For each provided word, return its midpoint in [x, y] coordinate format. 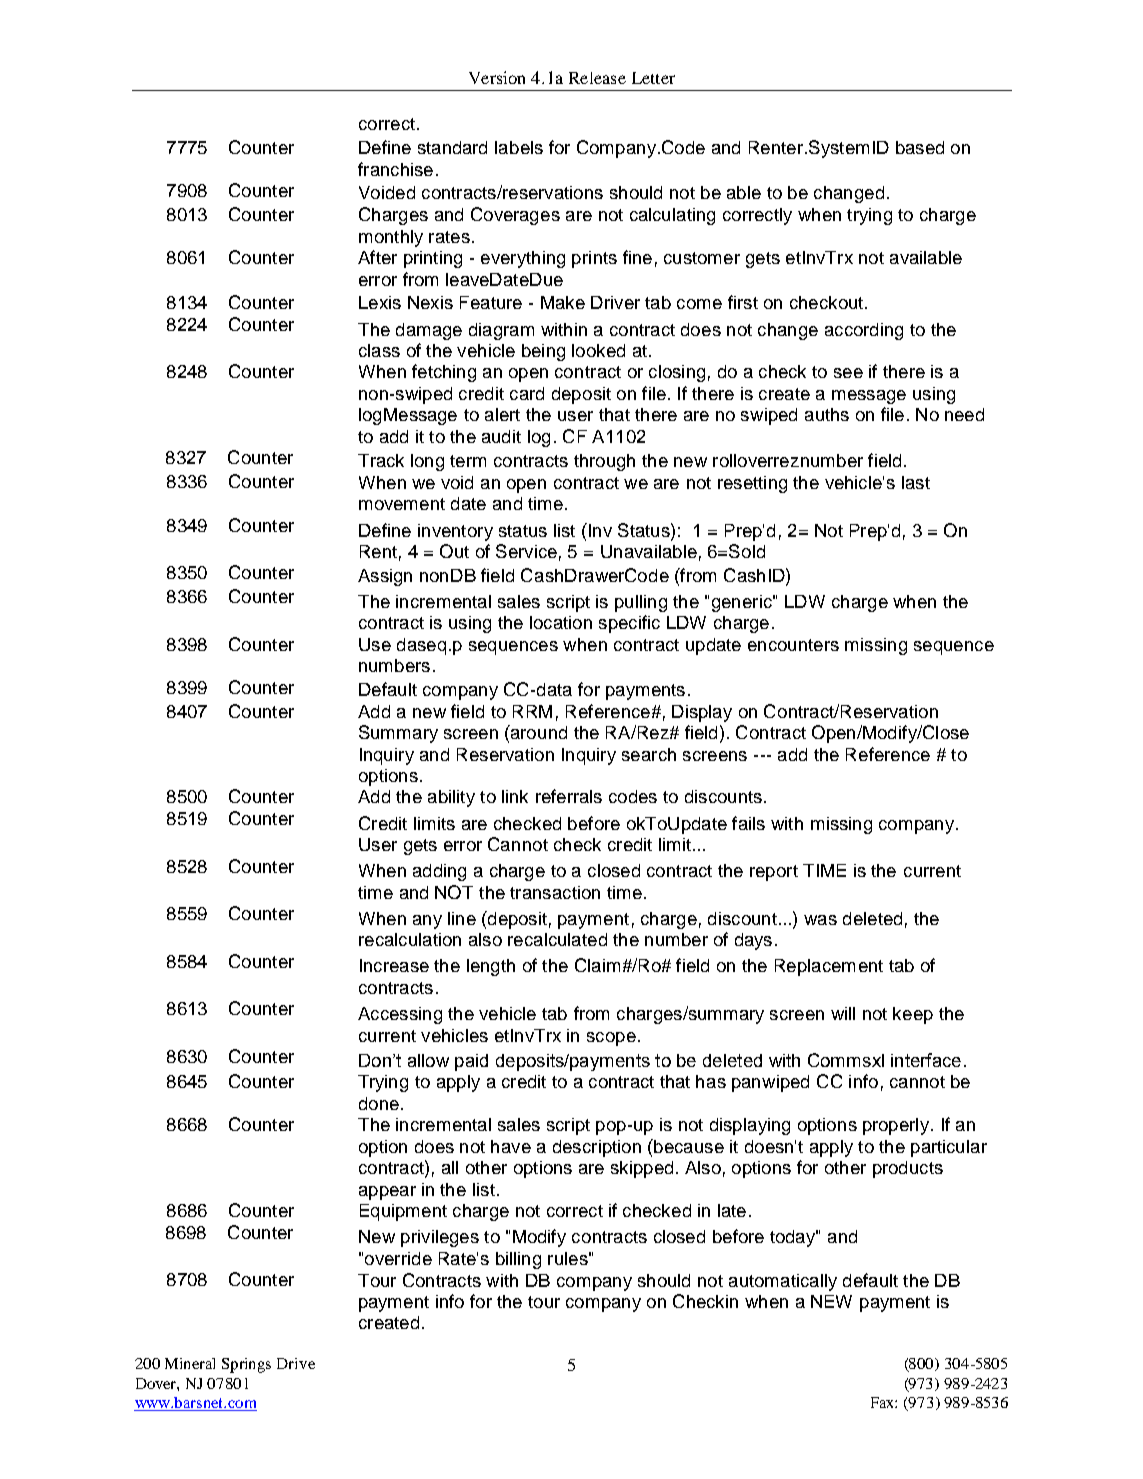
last [916, 482]
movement [402, 504]
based [920, 147]
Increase [394, 965]
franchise [395, 169]
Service [526, 551]
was [820, 920]
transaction [555, 892]
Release [597, 78]
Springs [246, 1365]
